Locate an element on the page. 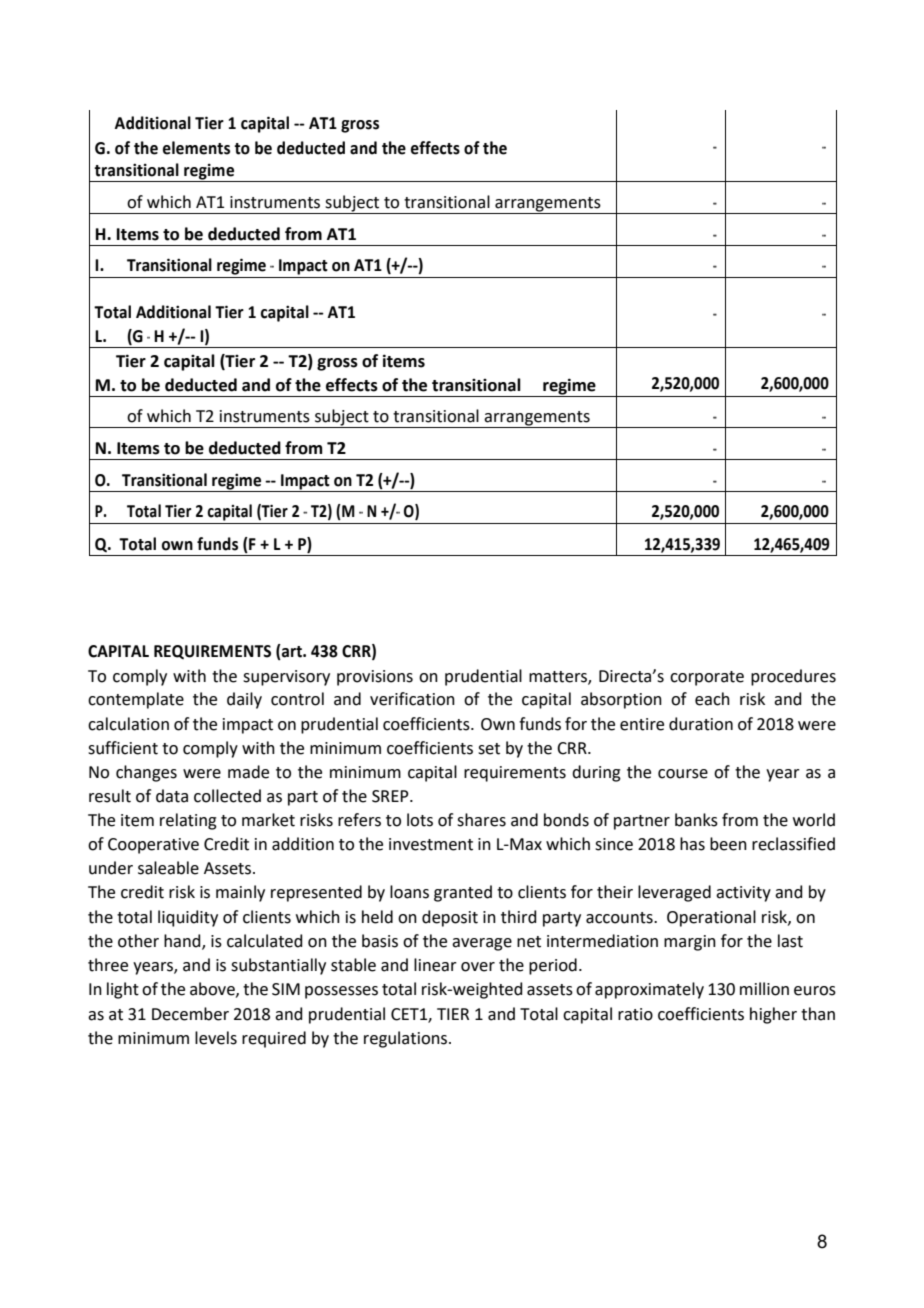 This page has width=924, height=1308. shares is located at coordinates (481, 820).
